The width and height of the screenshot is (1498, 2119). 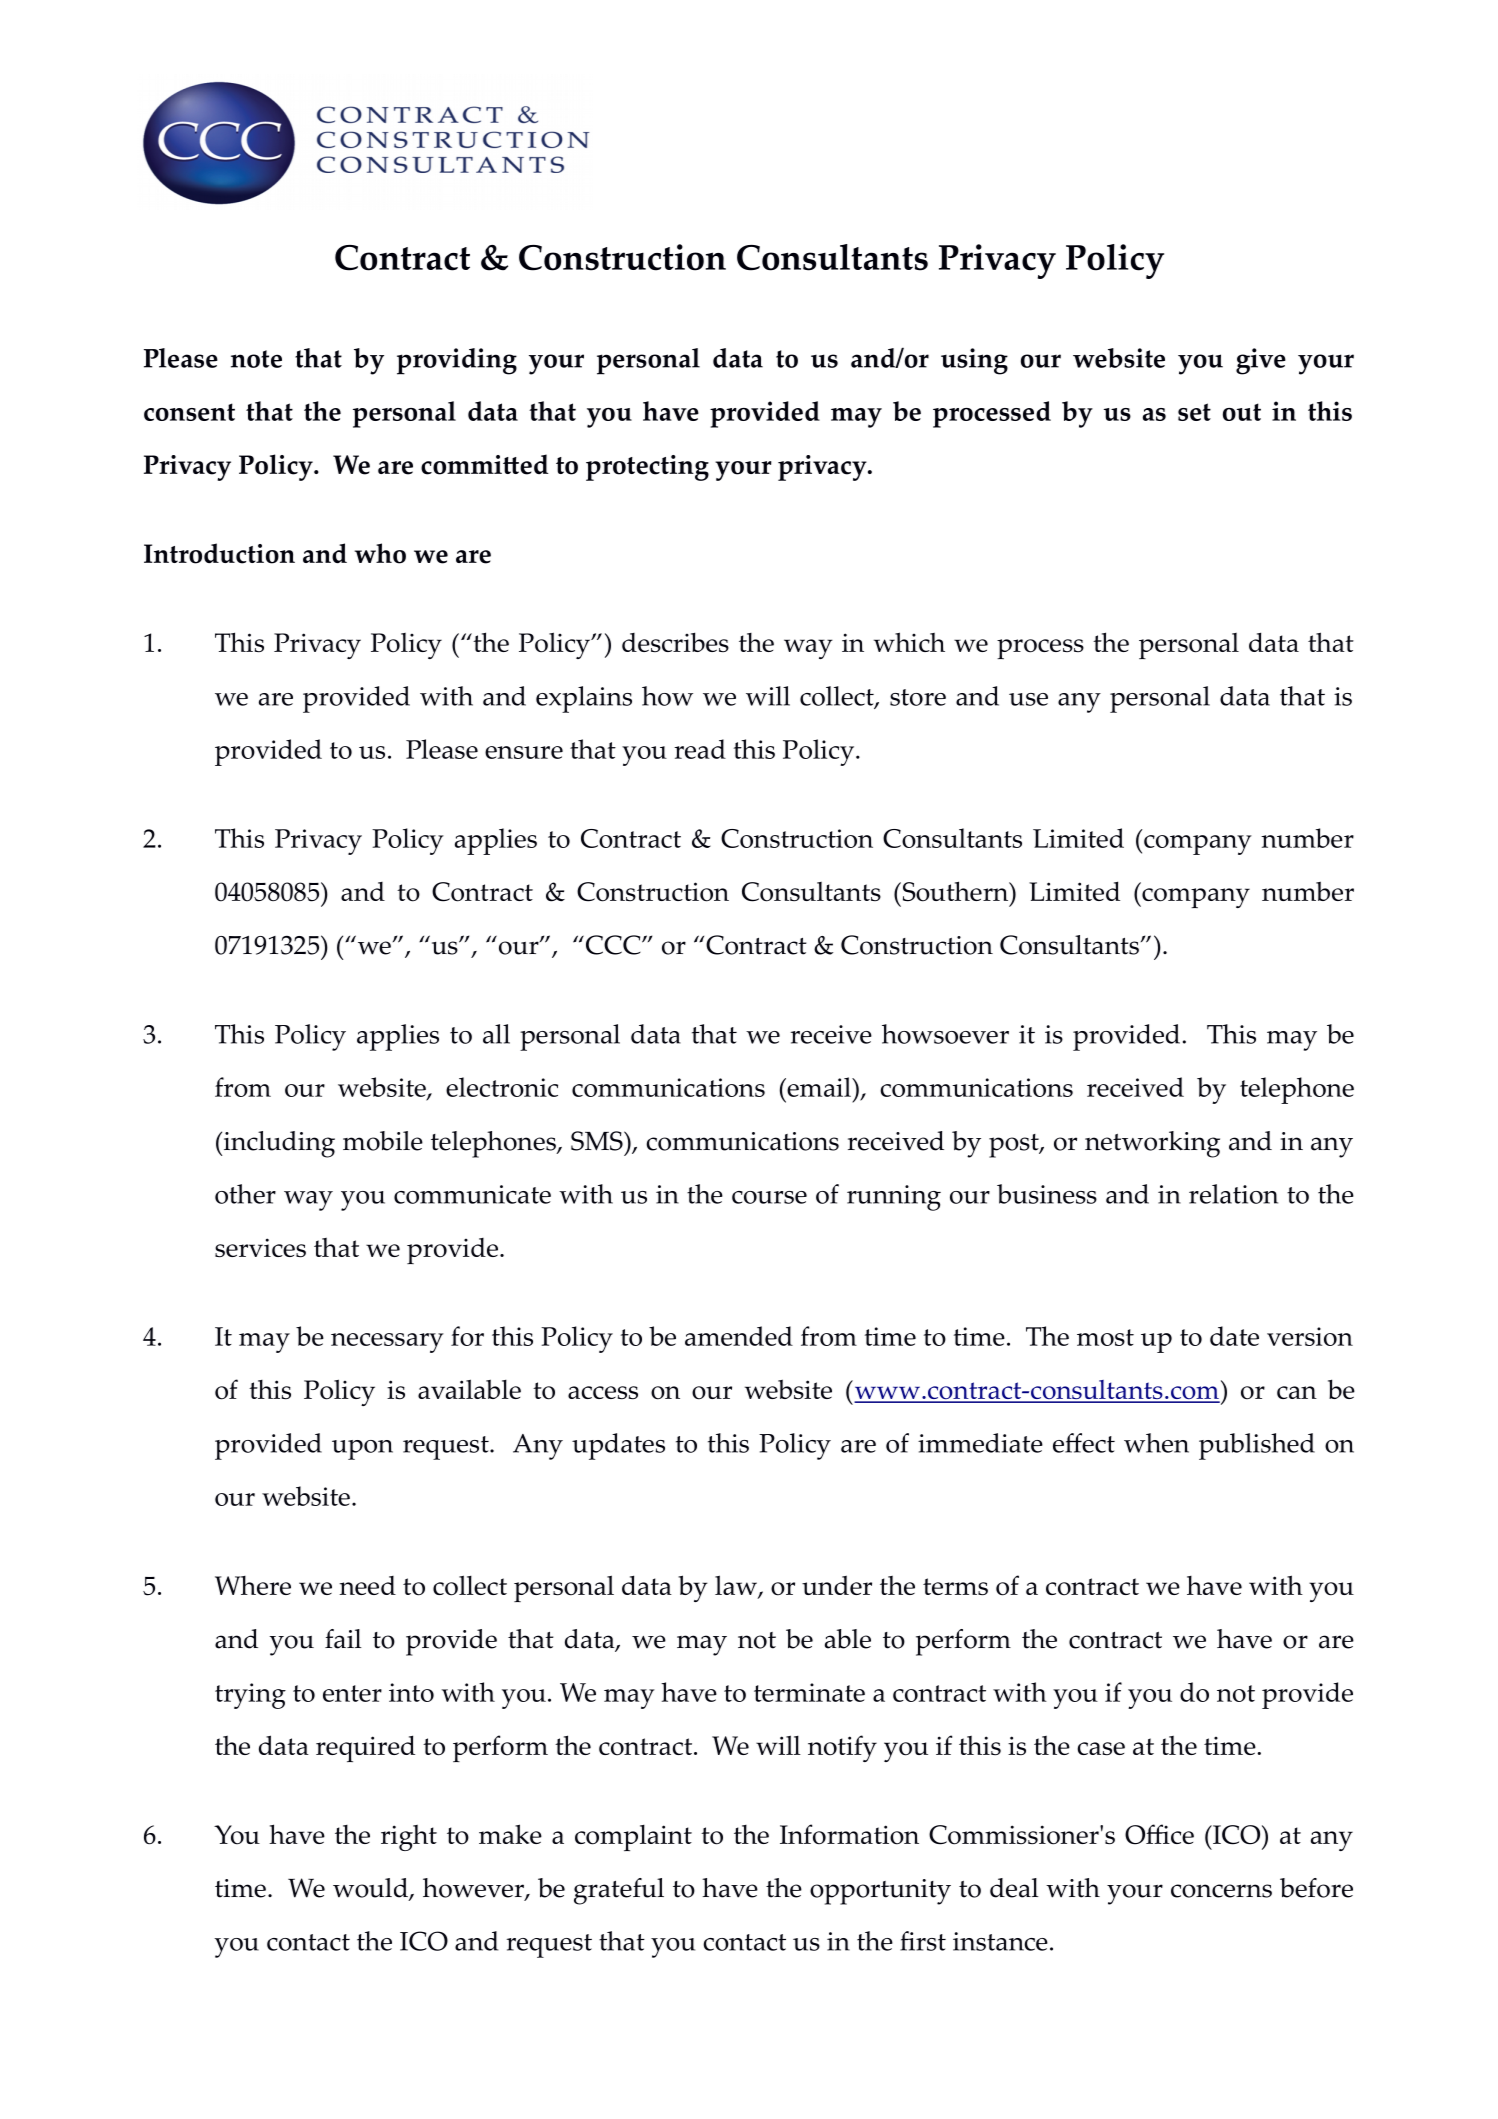 I want to click on CCC, so click(x=614, y=945).
